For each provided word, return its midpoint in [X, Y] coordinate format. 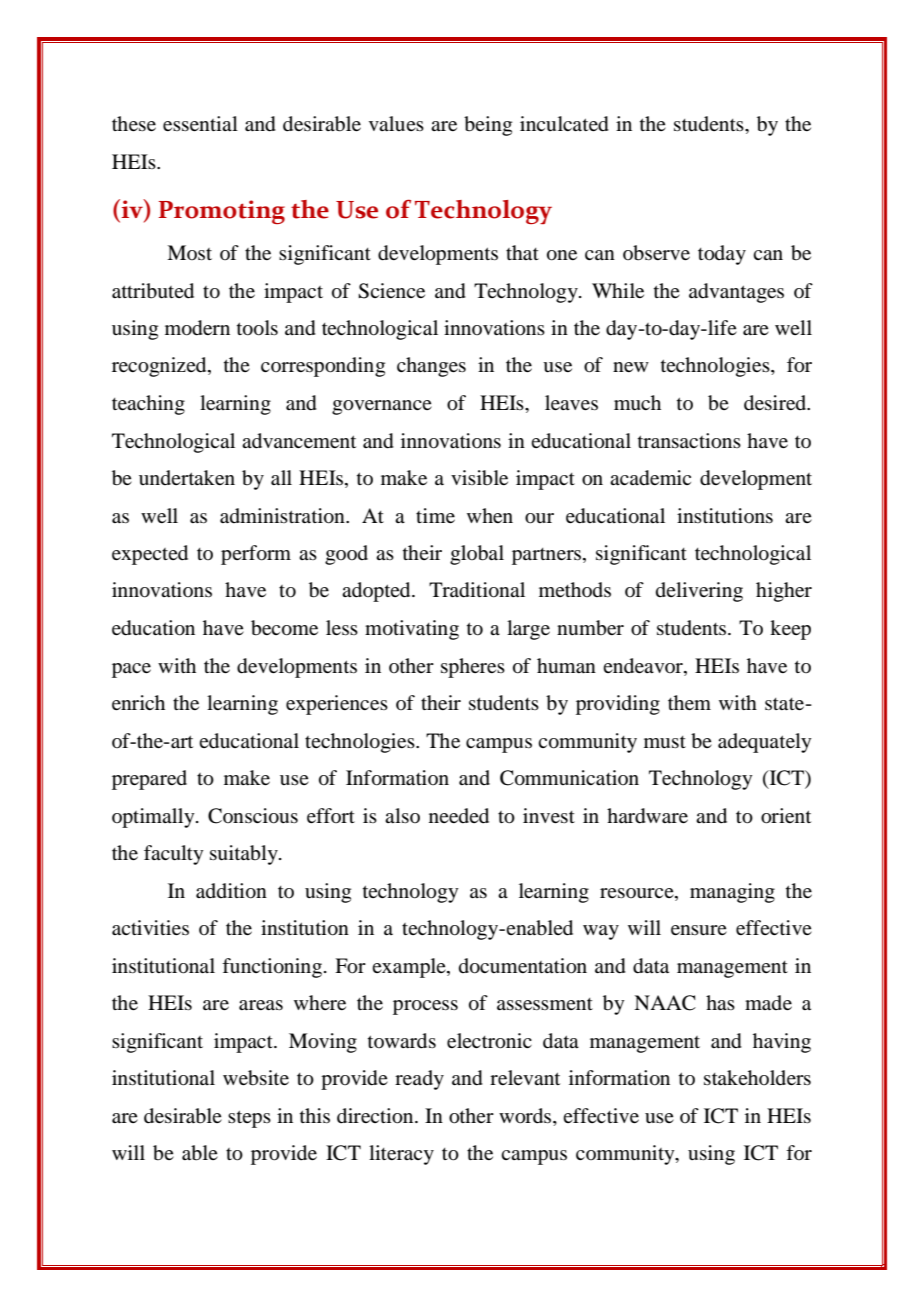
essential [200, 123]
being [488, 126]
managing [732, 893]
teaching [148, 405]
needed [459, 816]
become [284, 628]
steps [249, 1119]
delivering [699, 592]
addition [231, 891]
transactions [689, 441]
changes [431, 367]
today [722, 255]
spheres [473, 668]
